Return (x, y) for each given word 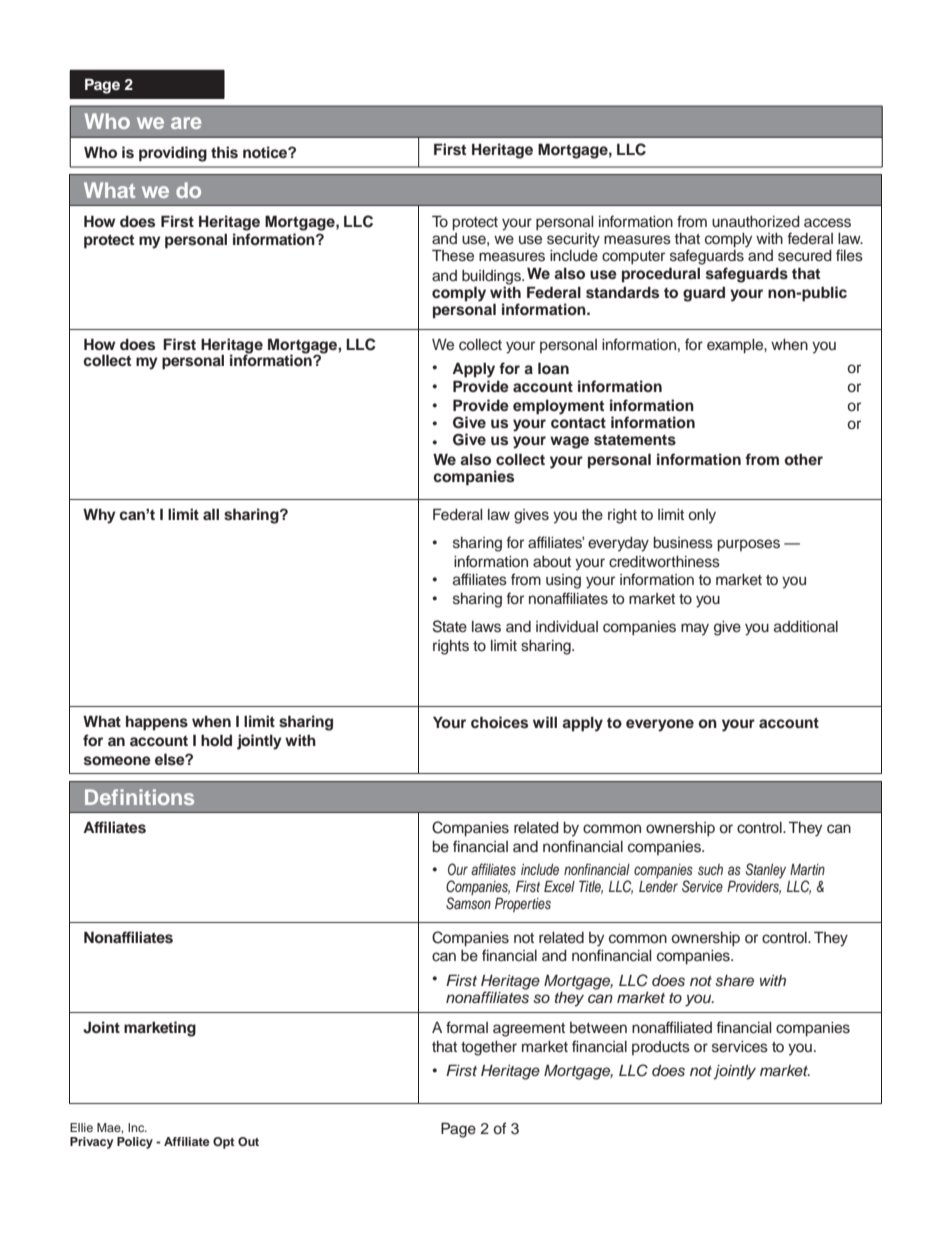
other (803, 459)
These (453, 255)
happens (157, 723)
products (661, 1048)
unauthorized (756, 222)
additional (806, 627)
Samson (468, 903)
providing (173, 154)
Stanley (765, 871)
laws (486, 627)
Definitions (139, 797)
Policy (135, 1143)
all (211, 514)
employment (558, 407)
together (489, 1048)
